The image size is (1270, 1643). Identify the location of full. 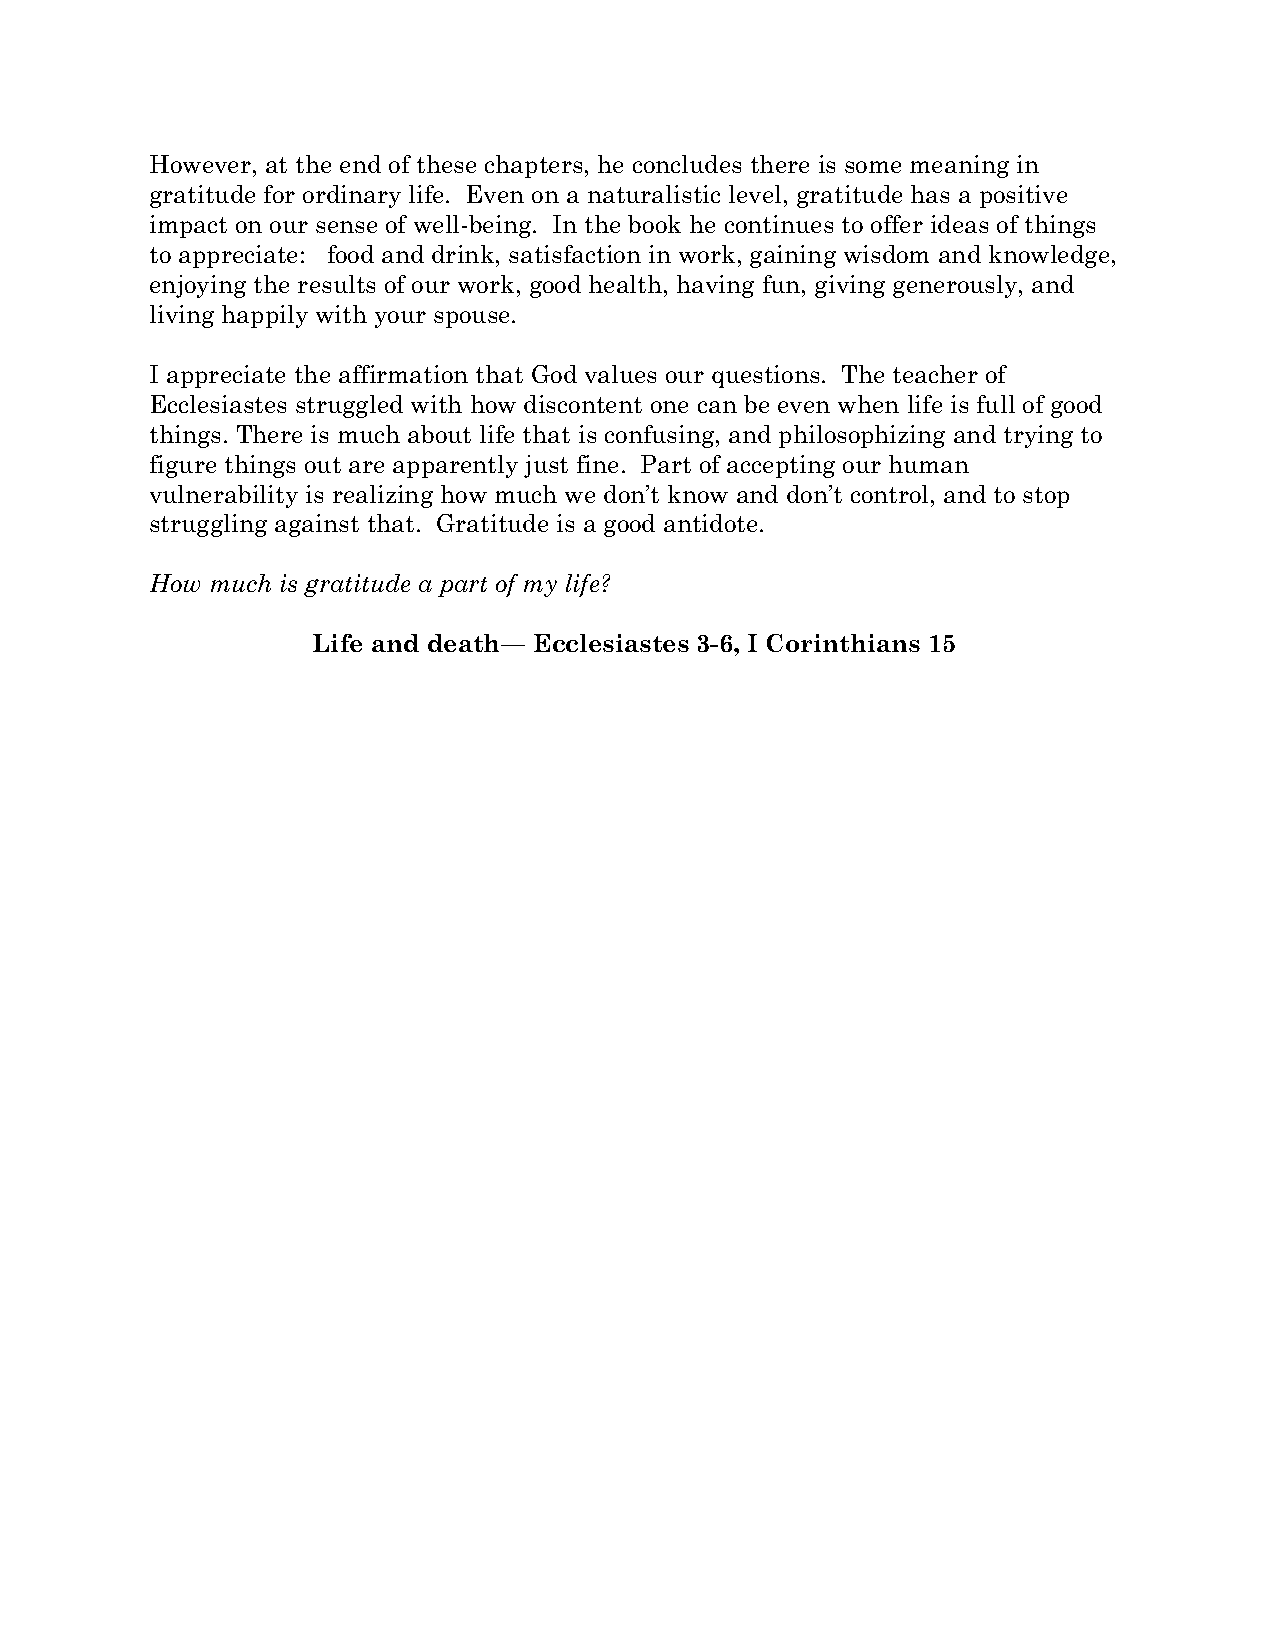
(996, 404).
